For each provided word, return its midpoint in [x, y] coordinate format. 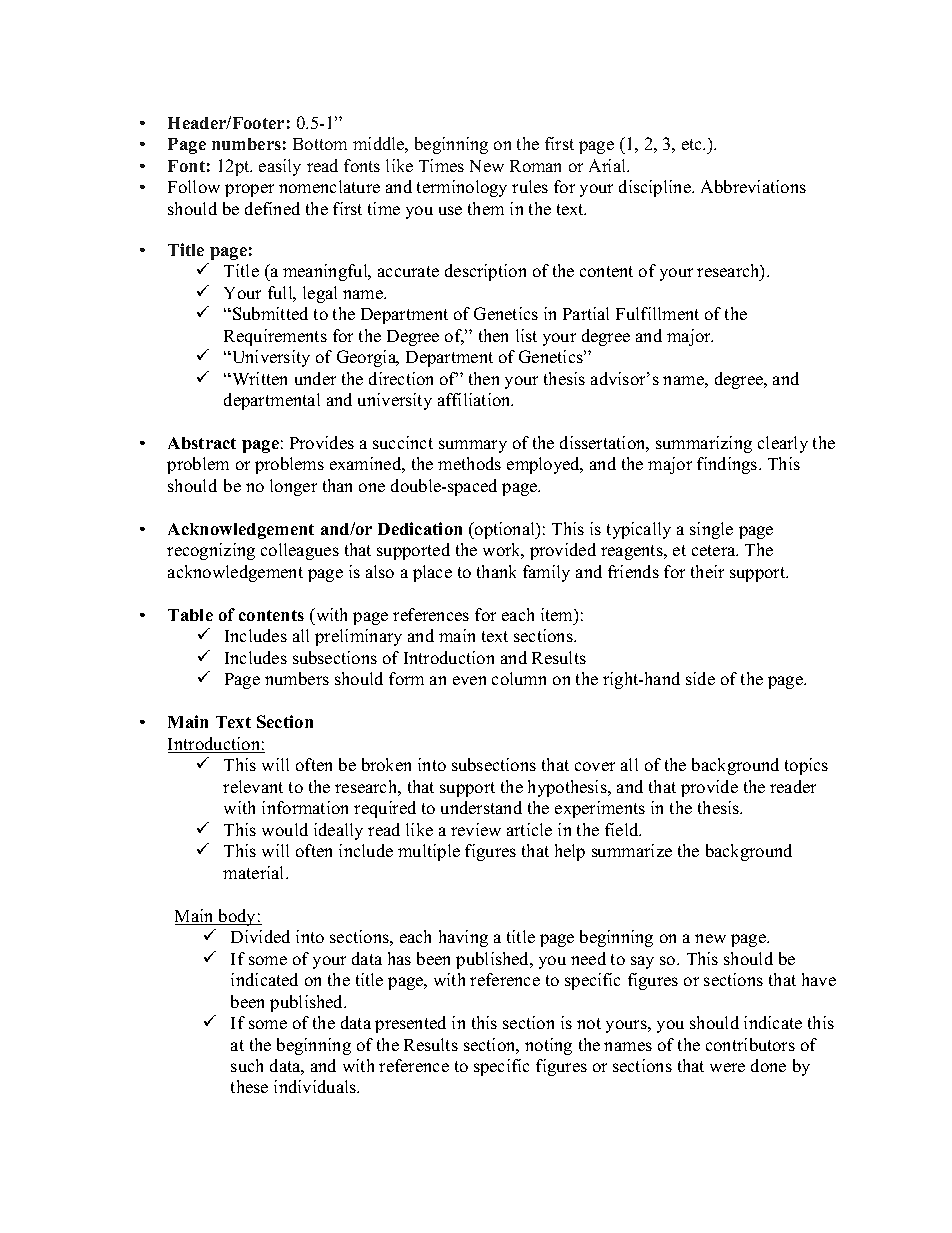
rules [530, 186]
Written [258, 378]
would [285, 829]
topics [806, 766]
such [247, 1065]
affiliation [475, 399]
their [707, 571]
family [546, 573]
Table [190, 615]
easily [280, 167]
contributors [750, 1044]
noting [548, 1046]
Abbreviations [753, 186]
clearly [783, 444]
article [529, 829]
